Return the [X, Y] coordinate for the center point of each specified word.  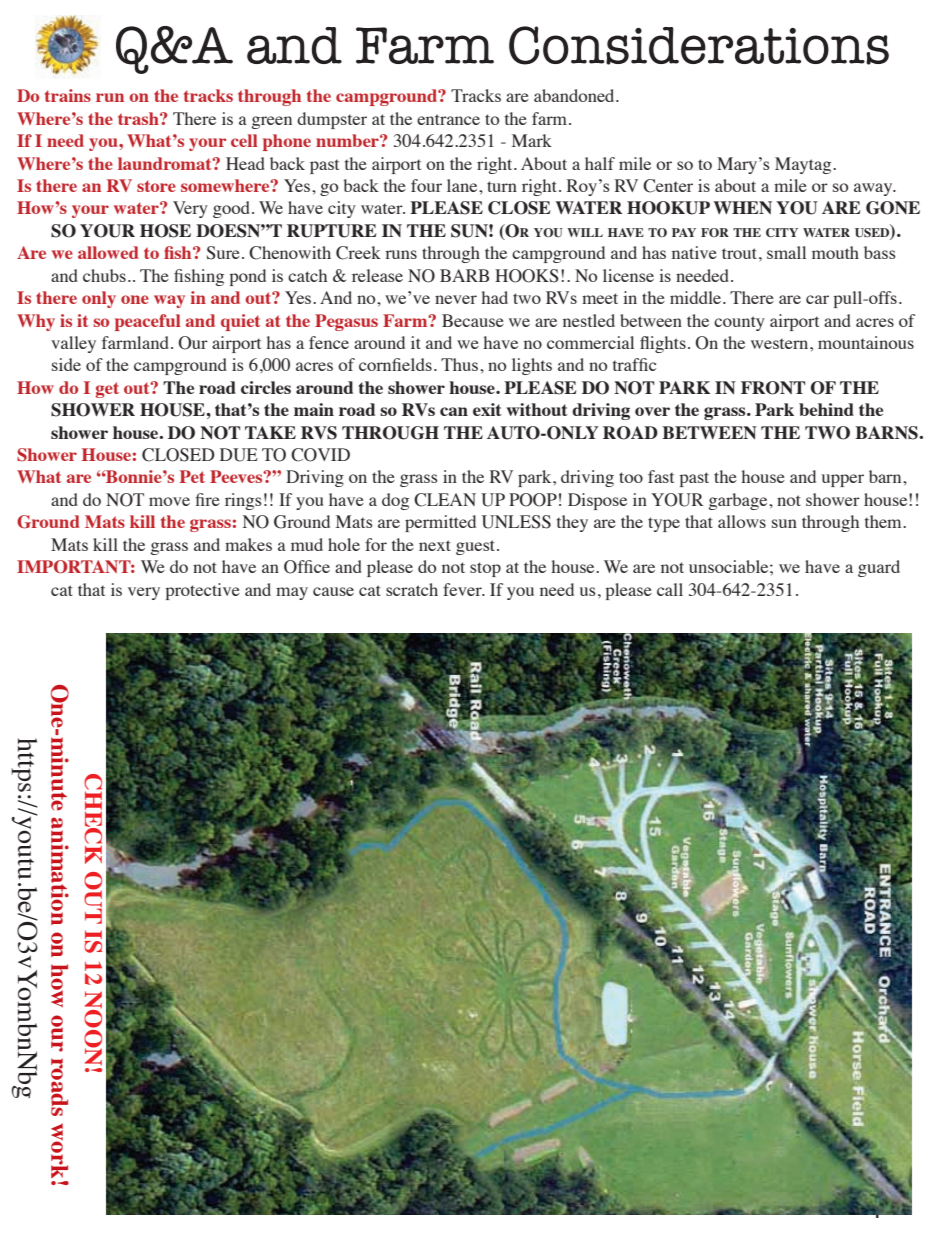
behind [826, 409]
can [454, 411]
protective [202, 591]
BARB [464, 275]
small [786, 252]
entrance [448, 119]
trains [68, 95]
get [107, 390]
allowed [108, 252]
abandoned [575, 95]
